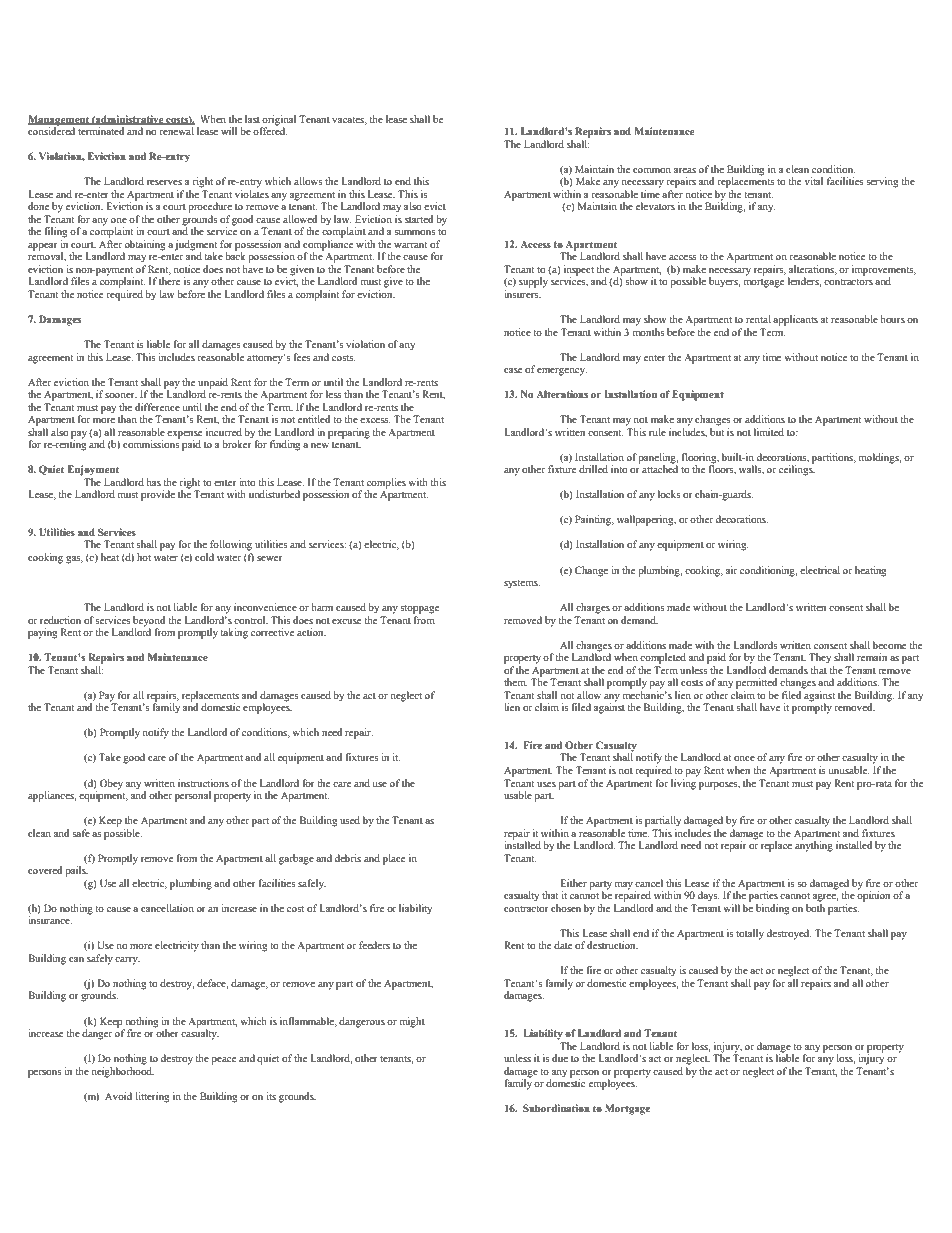  Describe the element at coordinates (556, 1108) in the screenshot. I see `Subordination` at that location.
